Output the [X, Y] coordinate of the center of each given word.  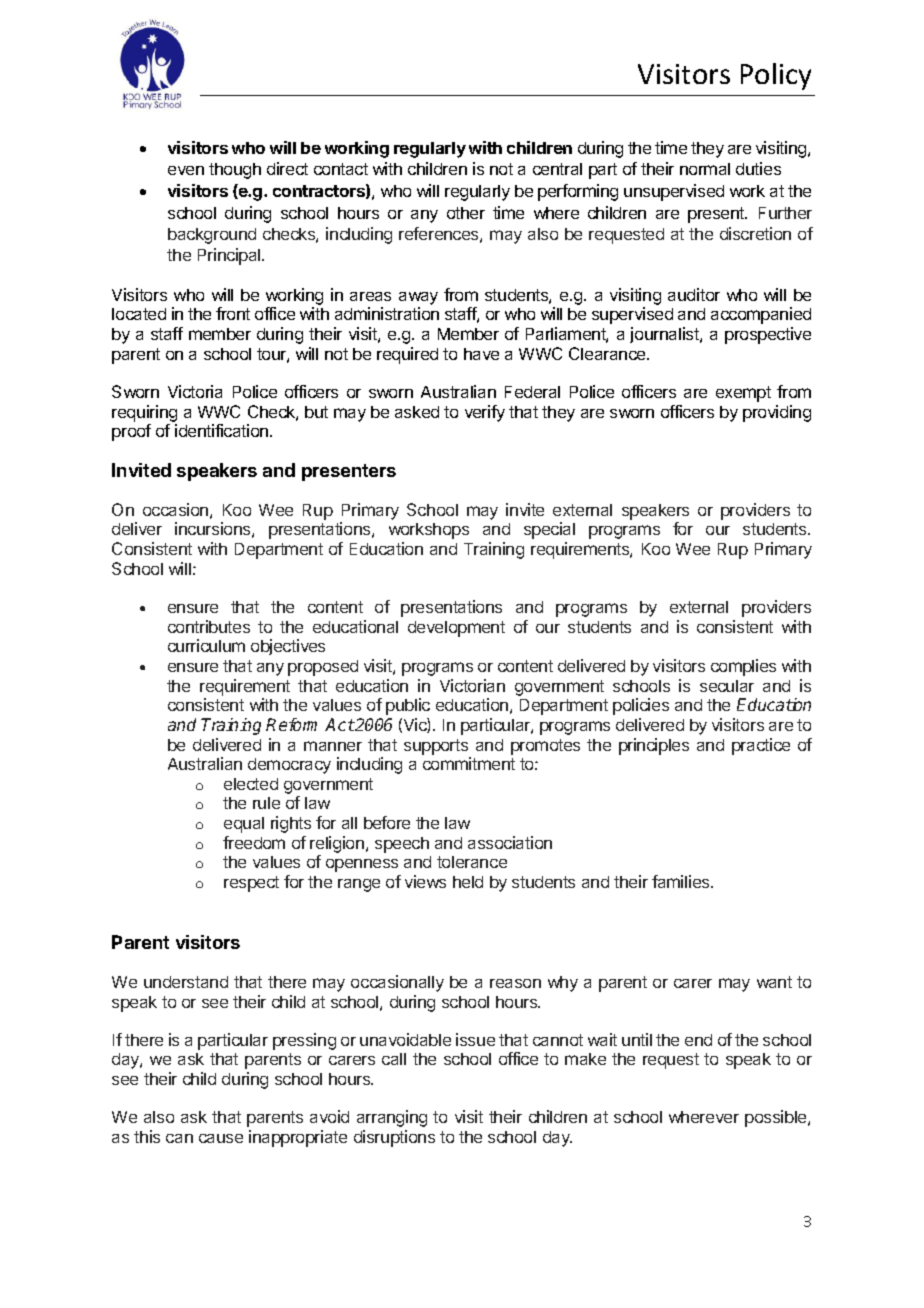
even [186, 170]
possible [777, 1118]
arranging [392, 1118]
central [557, 169]
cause [221, 1138]
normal [705, 169]
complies [743, 667]
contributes [209, 626]
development [456, 629]
